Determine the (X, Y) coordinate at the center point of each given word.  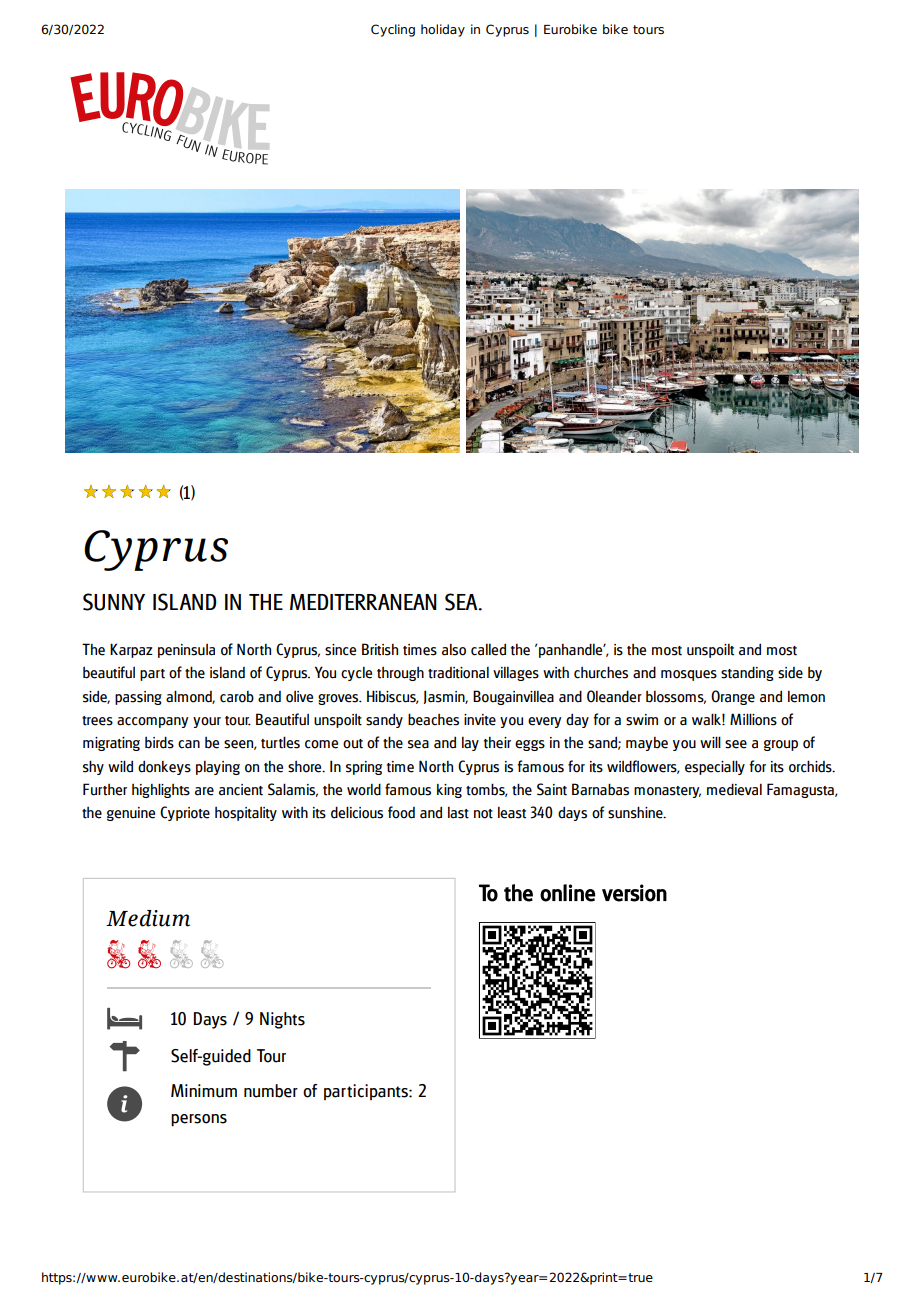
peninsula (186, 650)
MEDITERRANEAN (363, 602)
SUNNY (114, 602)
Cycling (393, 30)
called (488, 649)
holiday (443, 30)
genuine (131, 814)
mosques (689, 675)
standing (747, 673)
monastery (667, 792)
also (454, 650)
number (271, 1091)
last (458, 813)
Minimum (204, 1091)
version (634, 893)
